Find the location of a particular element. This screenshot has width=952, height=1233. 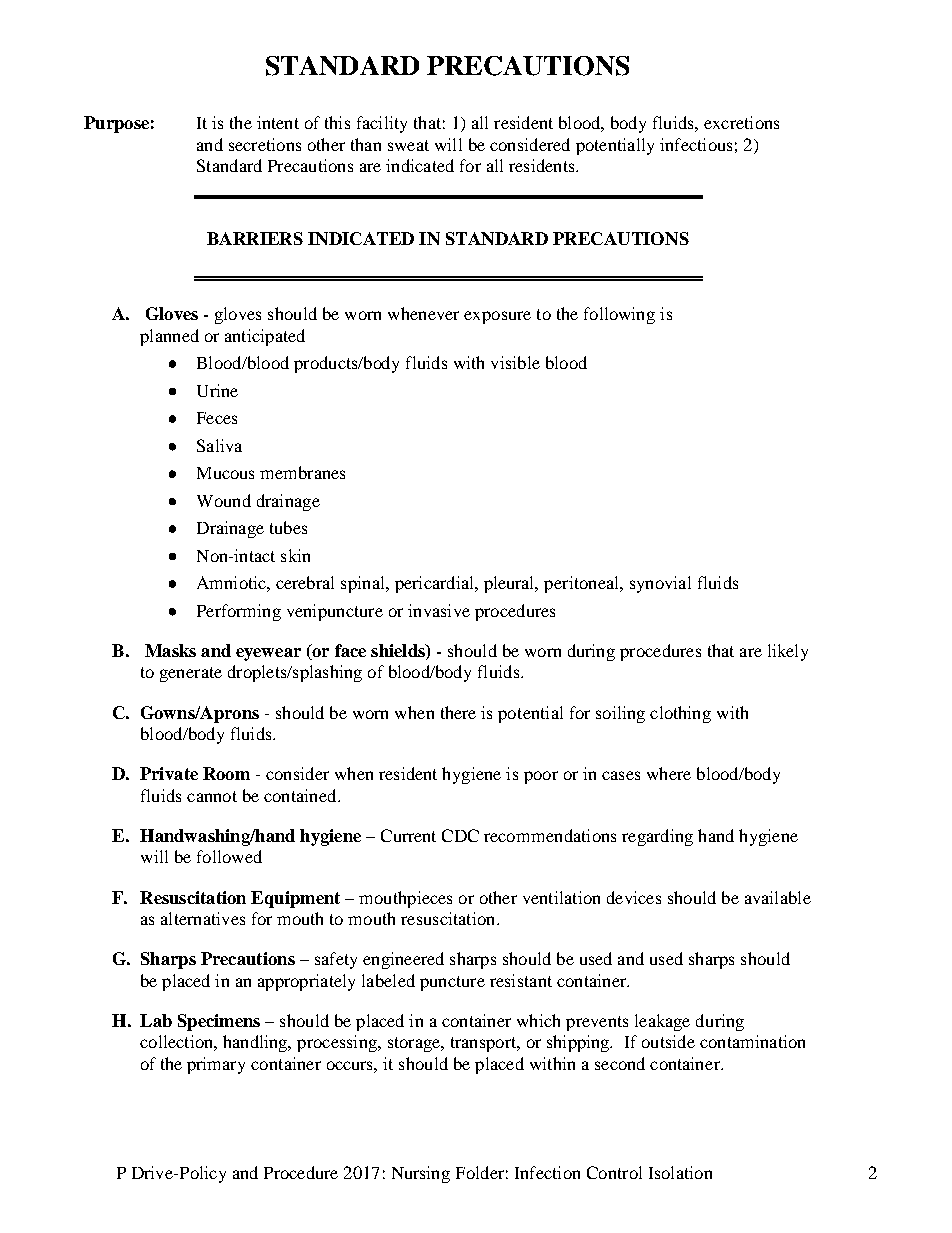

invasive is located at coordinates (439, 610).
